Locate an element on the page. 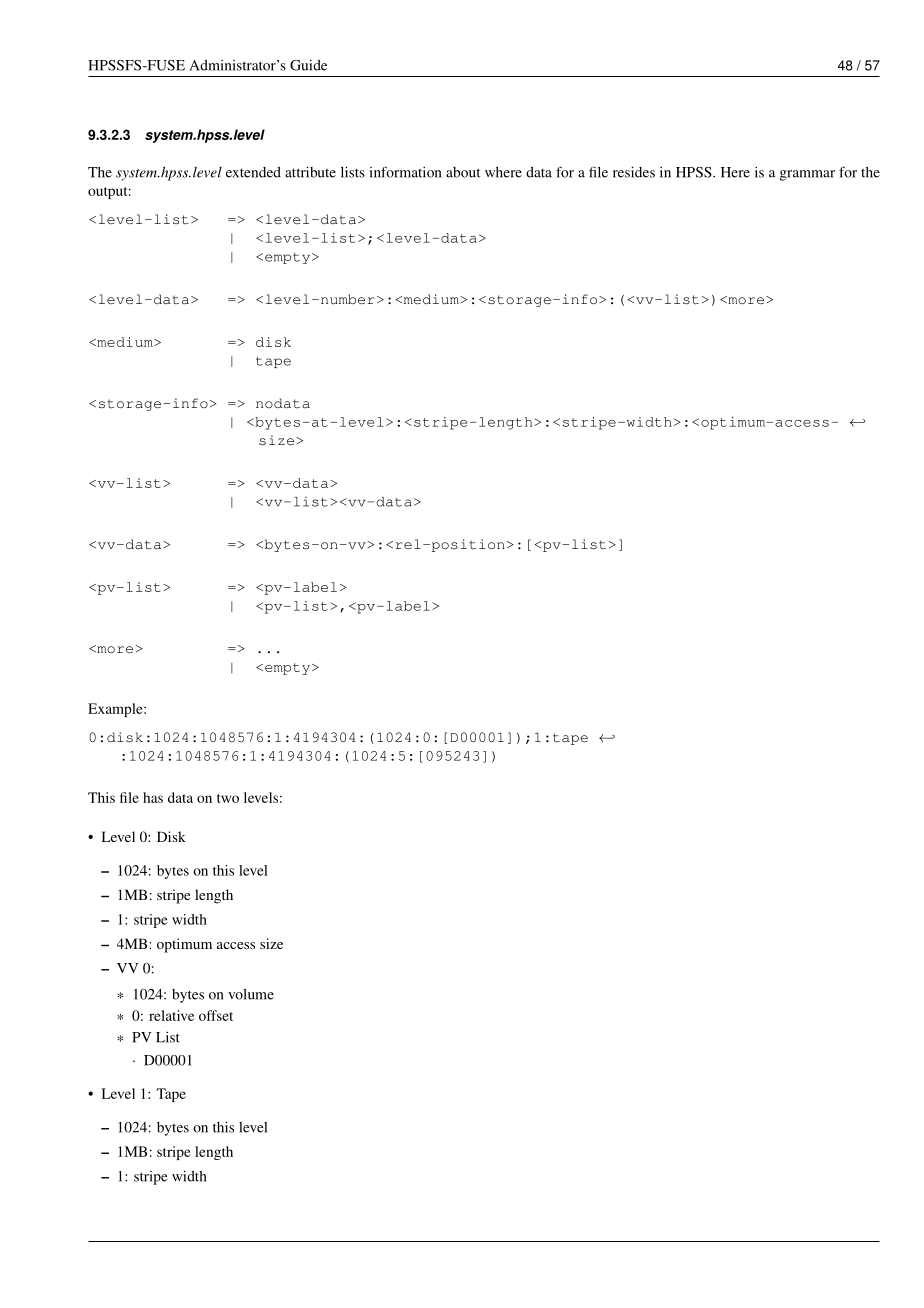 The image size is (924, 1308). volume is located at coordinates (251, 994).
